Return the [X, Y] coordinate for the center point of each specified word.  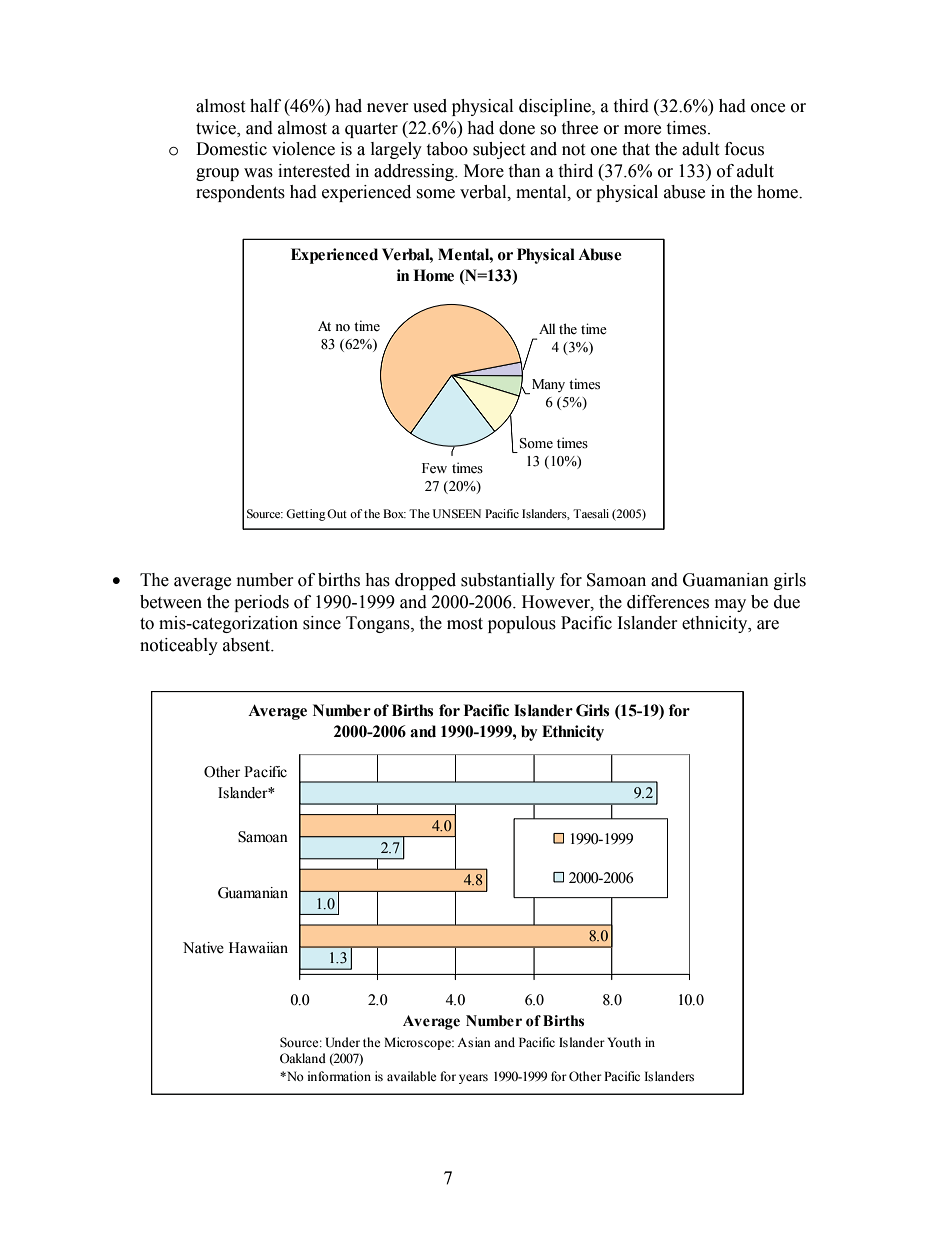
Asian [474, 1042]
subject [499, 150]
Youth [624, 1042]
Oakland [303, 1058]
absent [248, 645]
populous [522, 624]
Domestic [231, 149]
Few [434, 468]
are [768, 625]
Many [548, 385]
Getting [306, 515]
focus [744, 149]
